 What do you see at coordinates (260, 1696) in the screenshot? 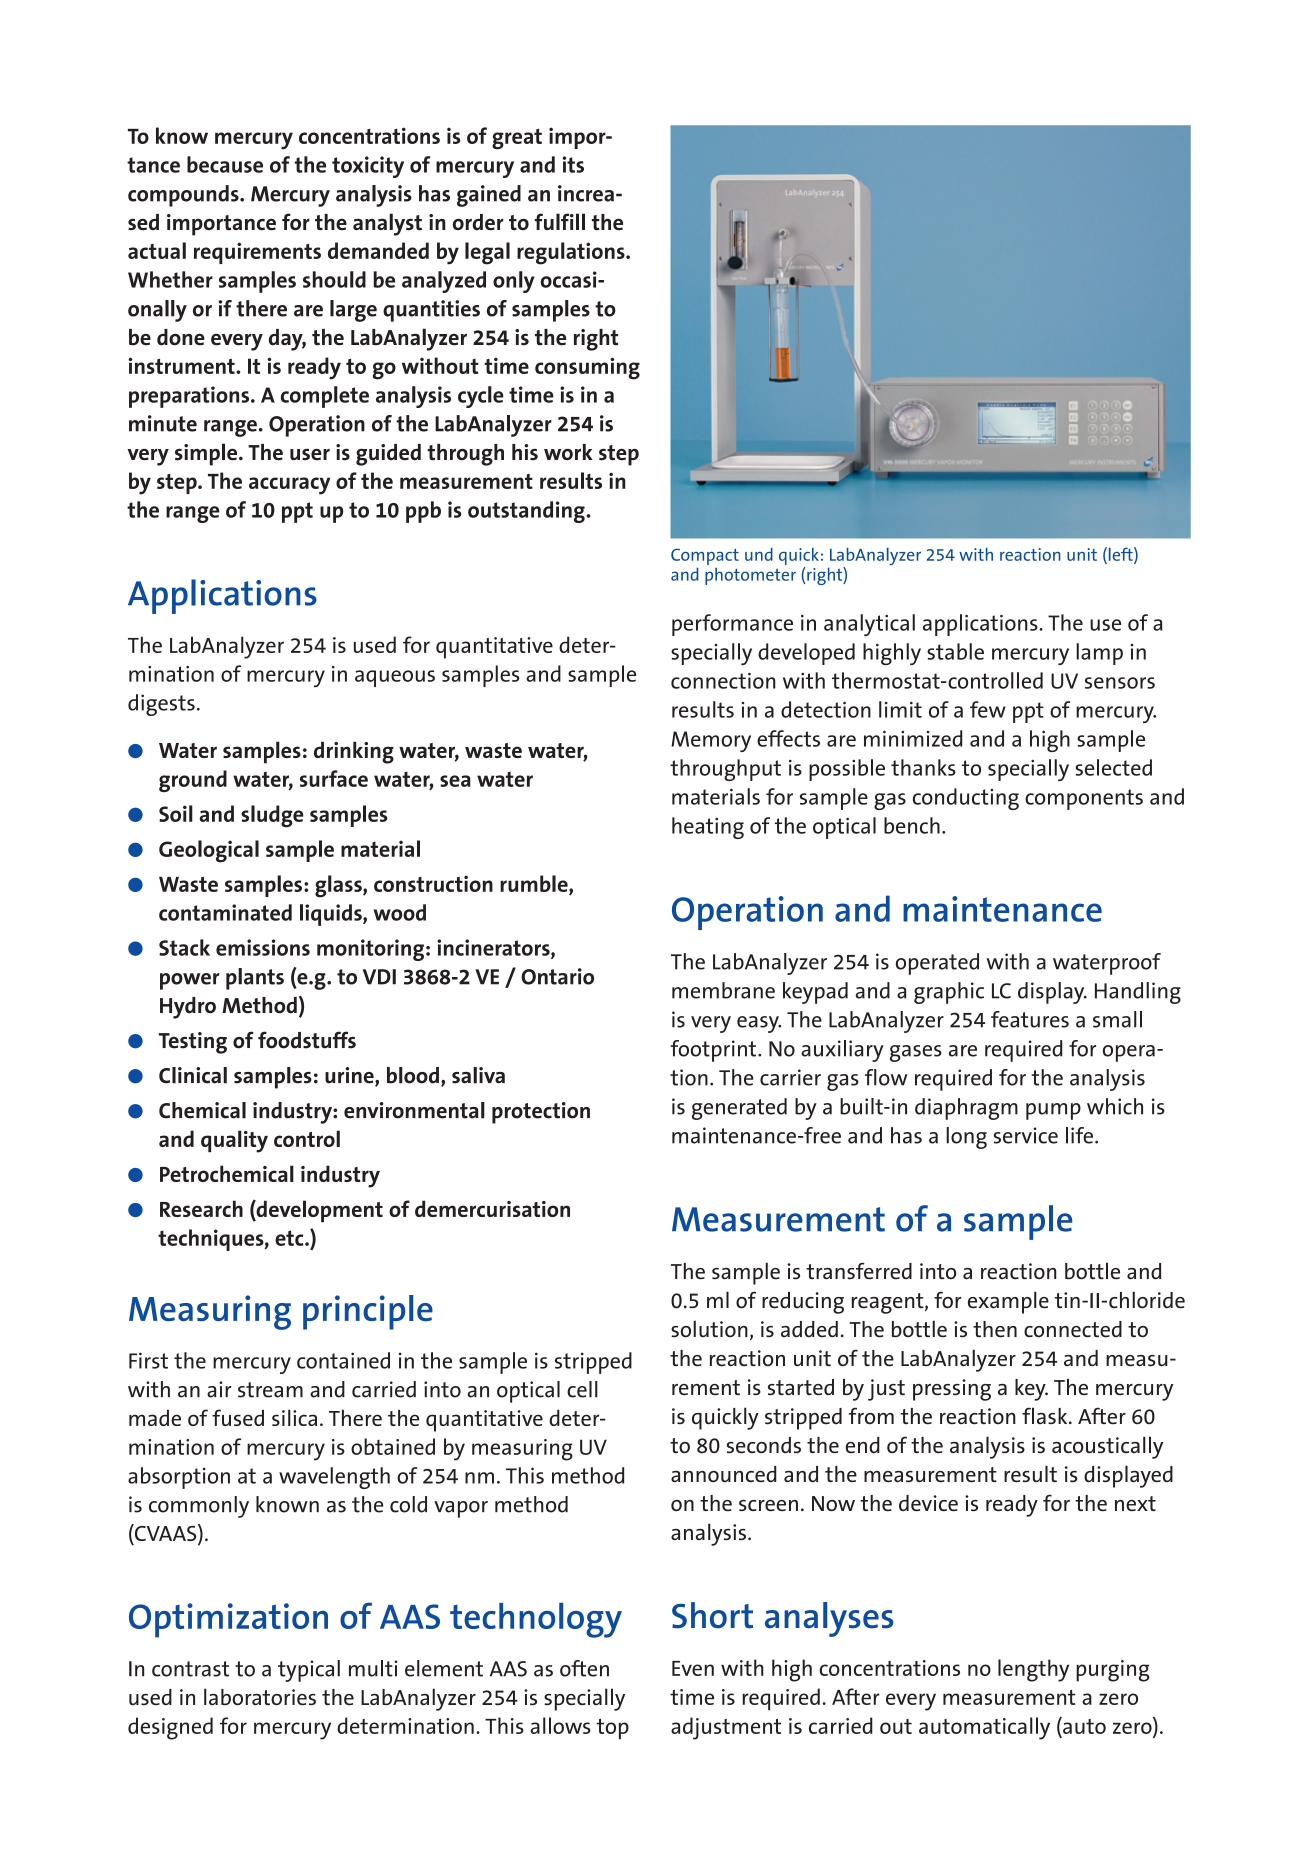
I see `laboratories` at bounding box center [260, 1696].
